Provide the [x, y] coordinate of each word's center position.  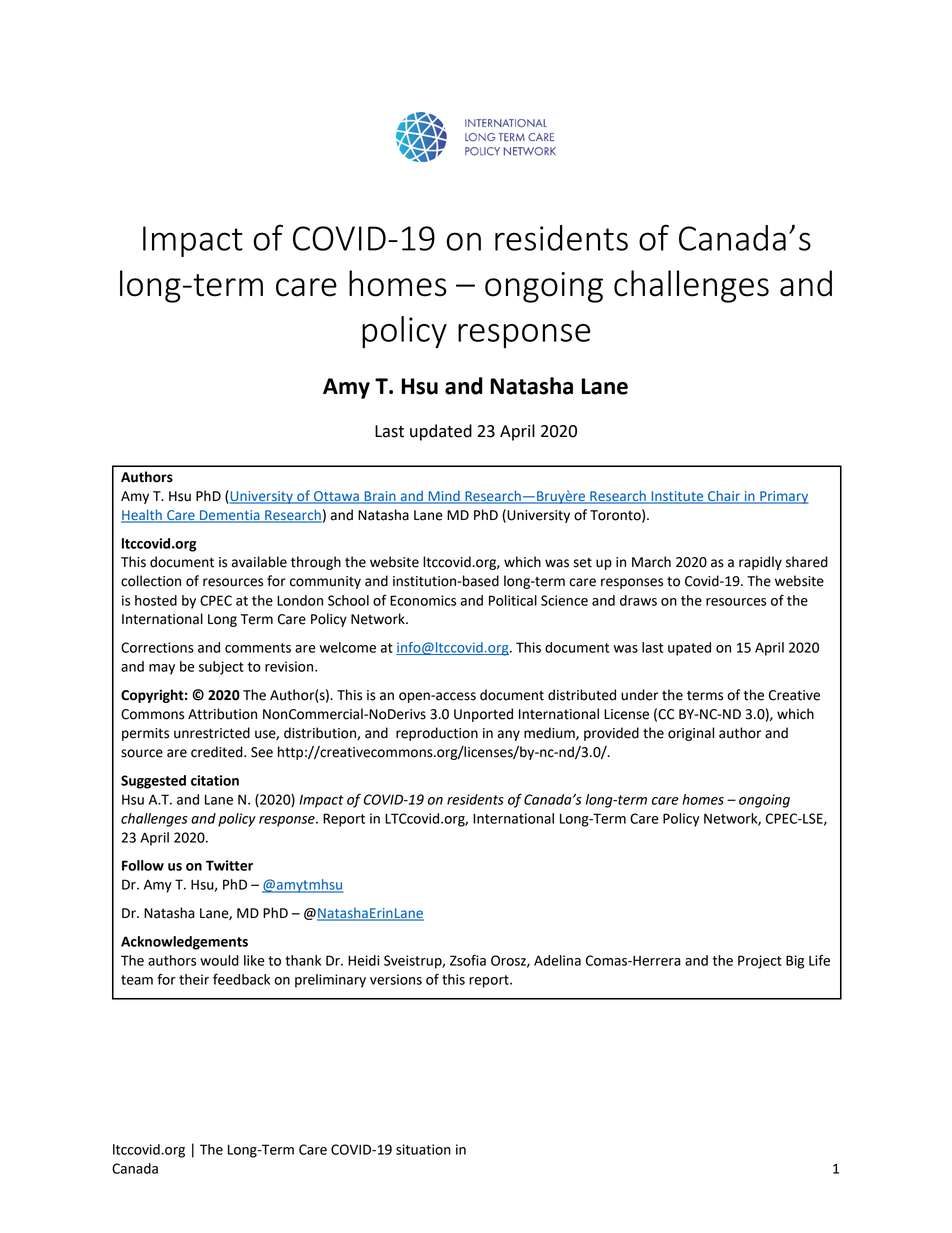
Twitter [229, 865]
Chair [724, 496]
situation [423, 1149]
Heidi [364, 960]
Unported [483, 715]
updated [441, 432]
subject [221, 668]
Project [760, 962]
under [639, 695]
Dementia [230, 516]
